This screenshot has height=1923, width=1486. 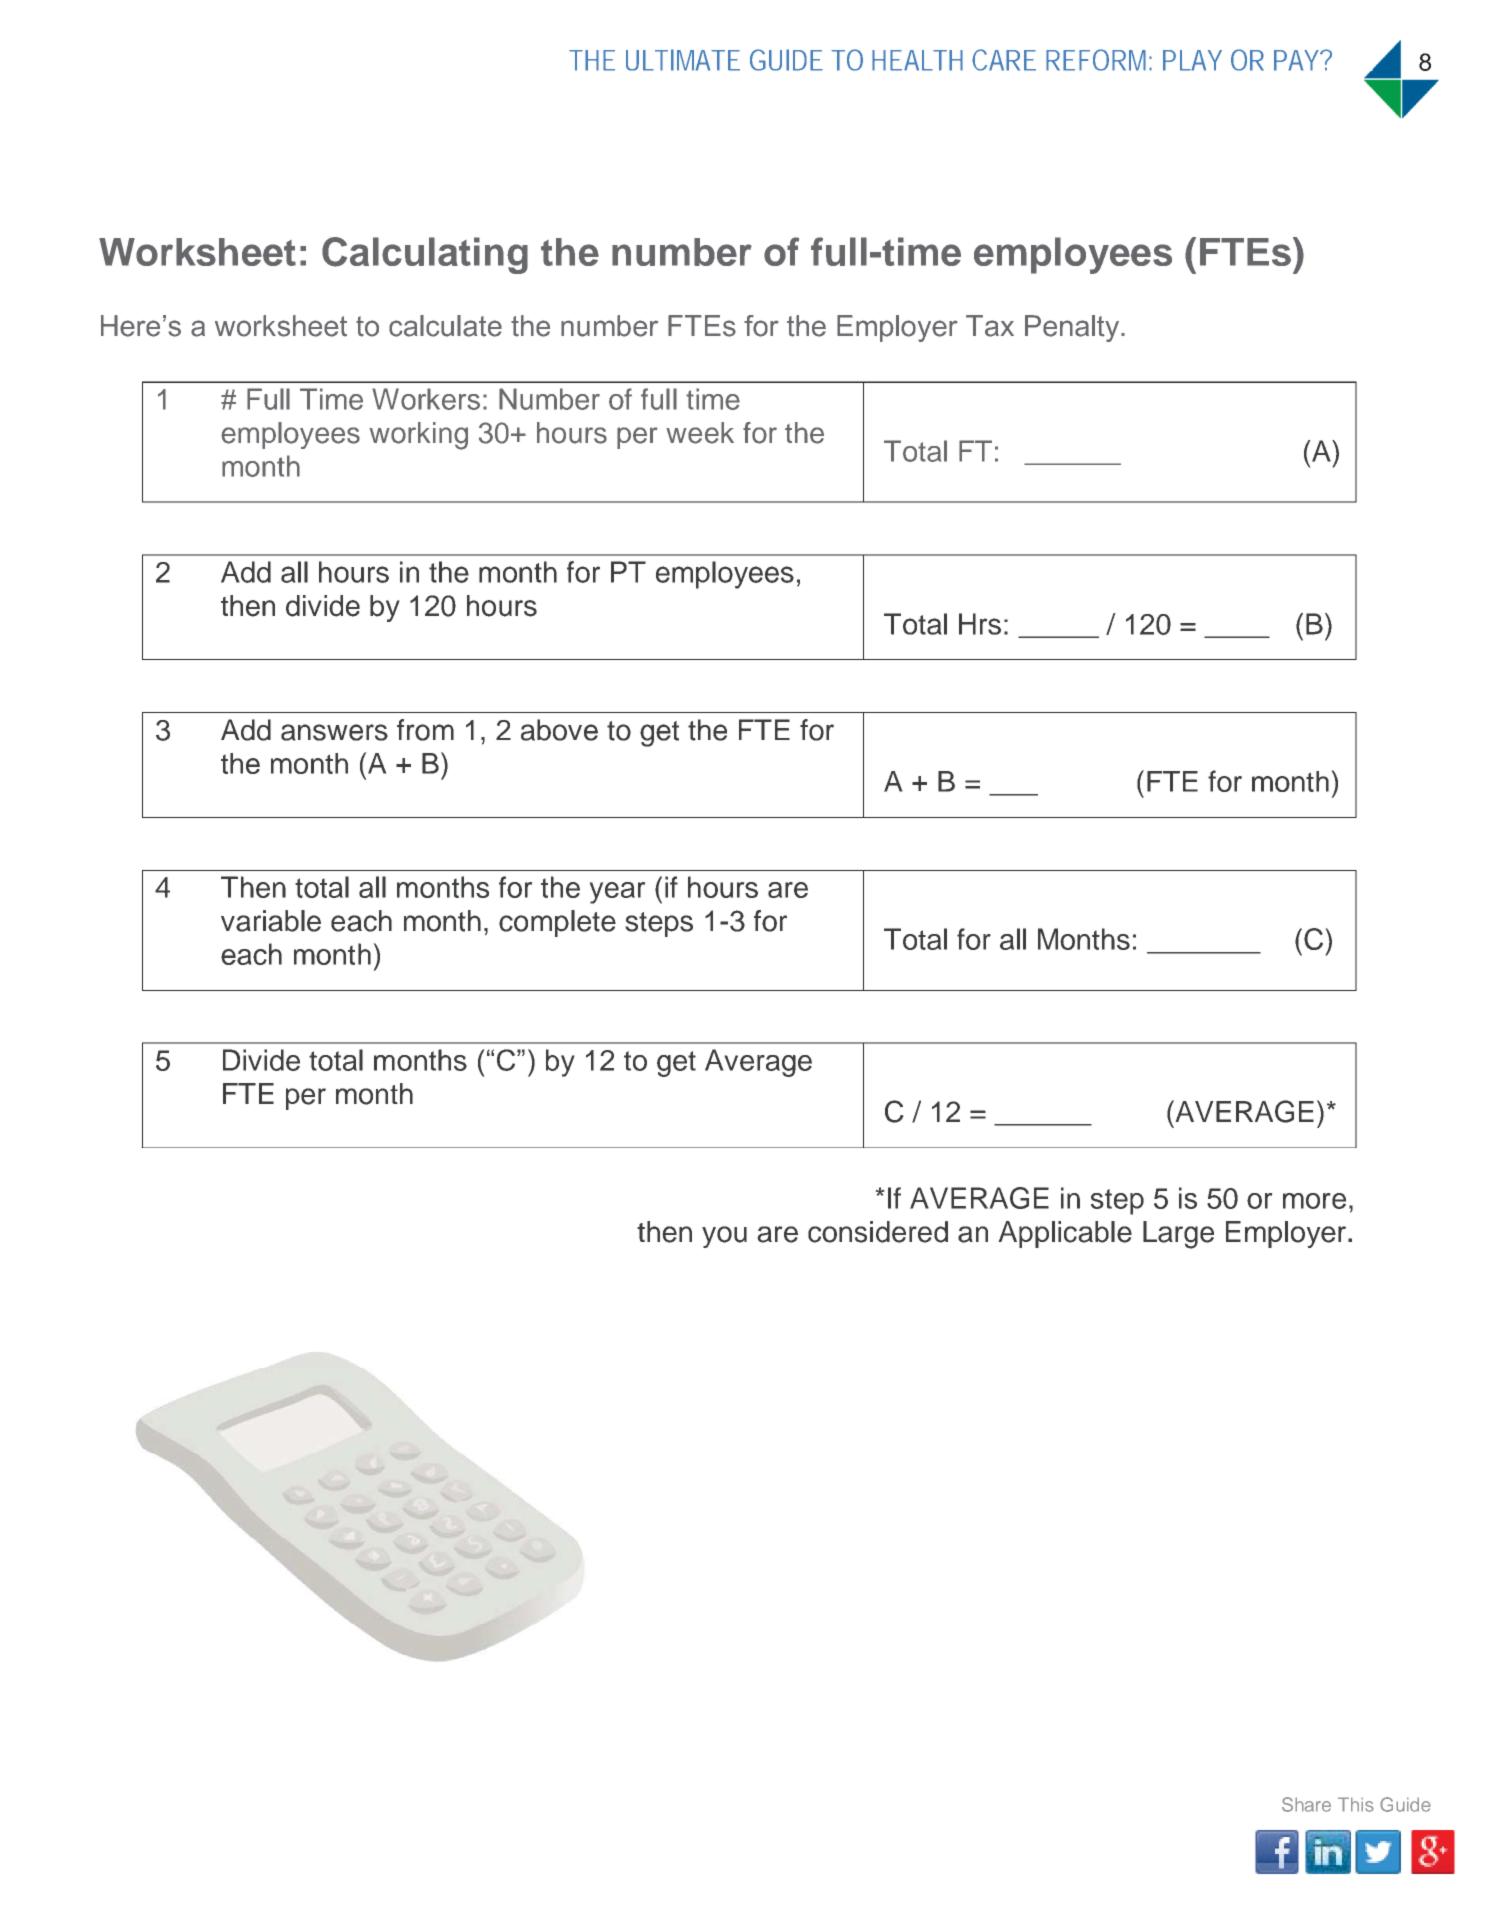 What do you see at coordinates (1192, 60) in the screenshot?
I see `PLAY` at bounding box center [1192, 60].
